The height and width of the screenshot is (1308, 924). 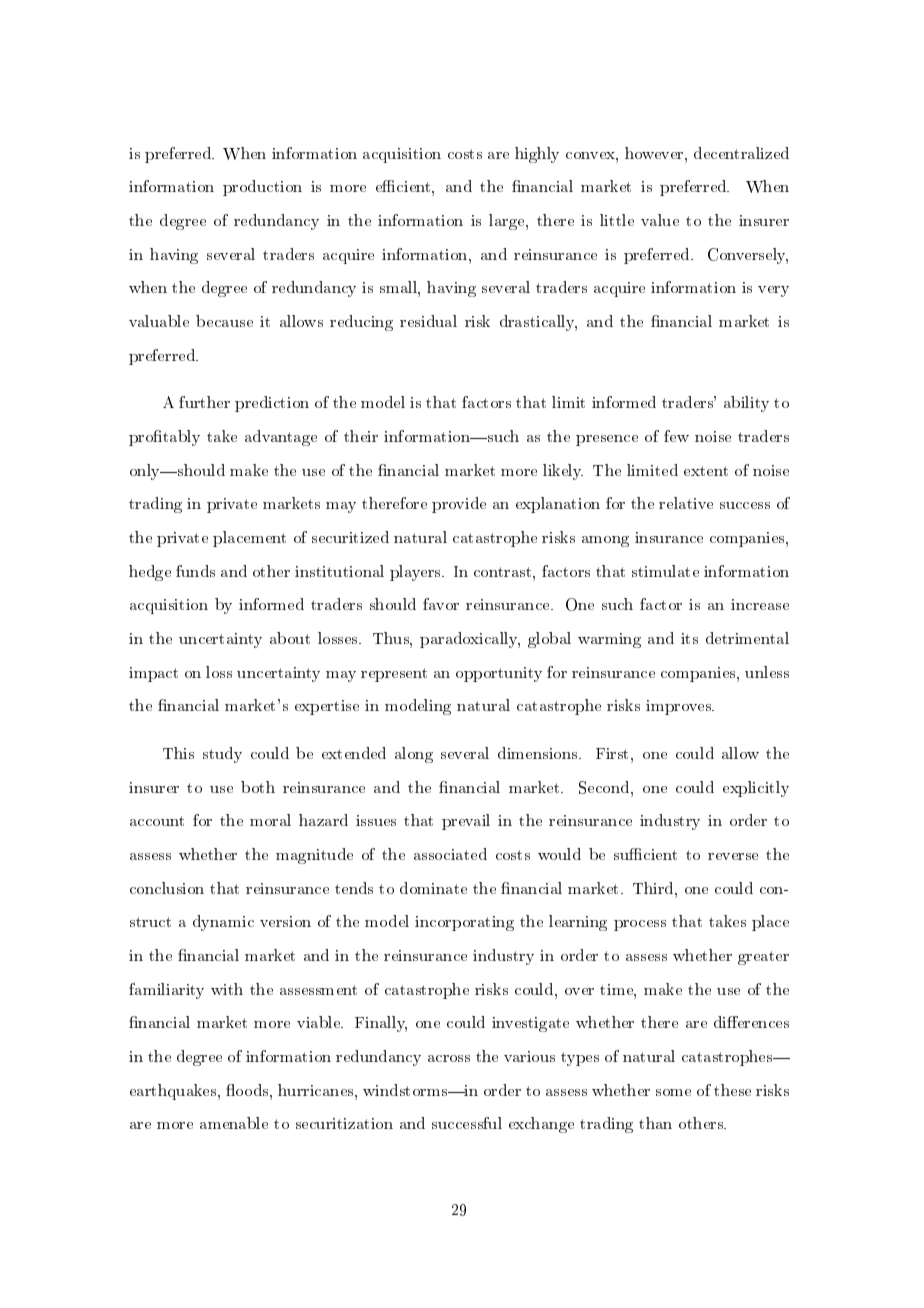 I want to click on provide, so click(x=459, y=505).
